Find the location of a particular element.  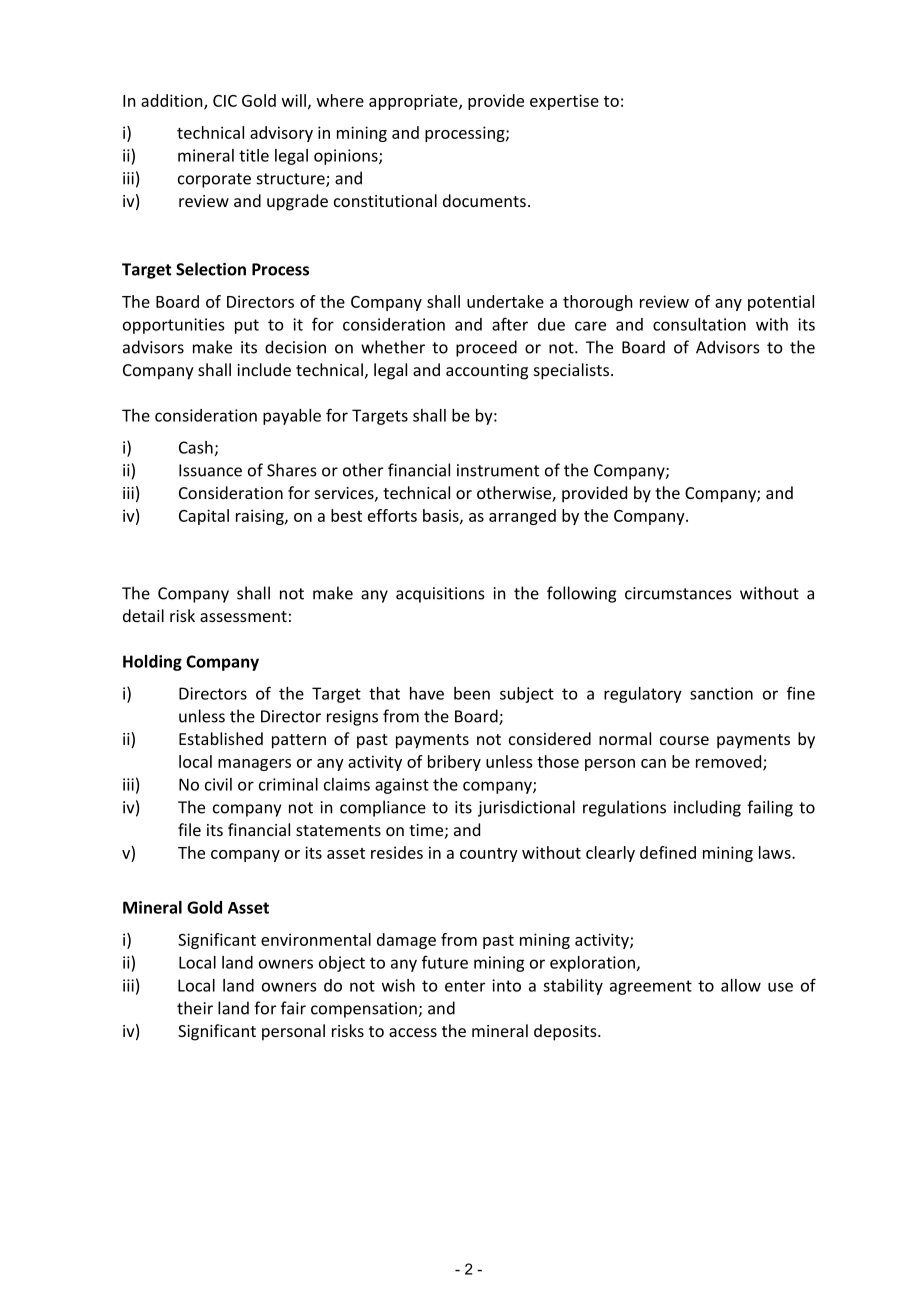

consultation is located at coordinates (699, 324).
